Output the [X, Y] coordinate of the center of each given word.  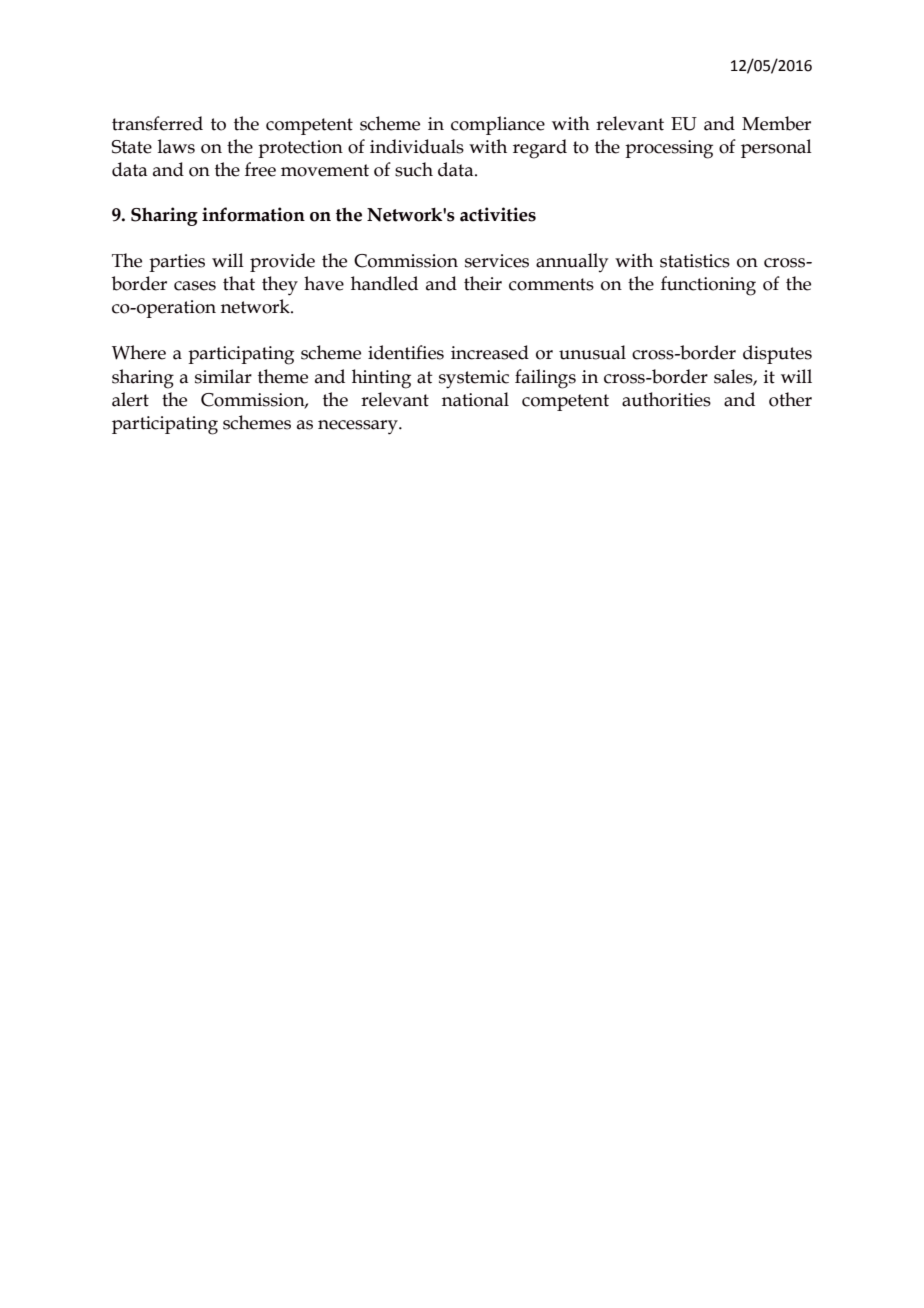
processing [669, 149]
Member [776, 123]
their [483, 283]
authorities [666, 399]
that [239, 283]
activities [498, 214]
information [253, 214]
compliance [498, 125]
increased [490, 352]
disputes [777, 354]
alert [130, 399]
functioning [708, 286]
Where [139, 352]
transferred [157, 123]
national [475, 399]
